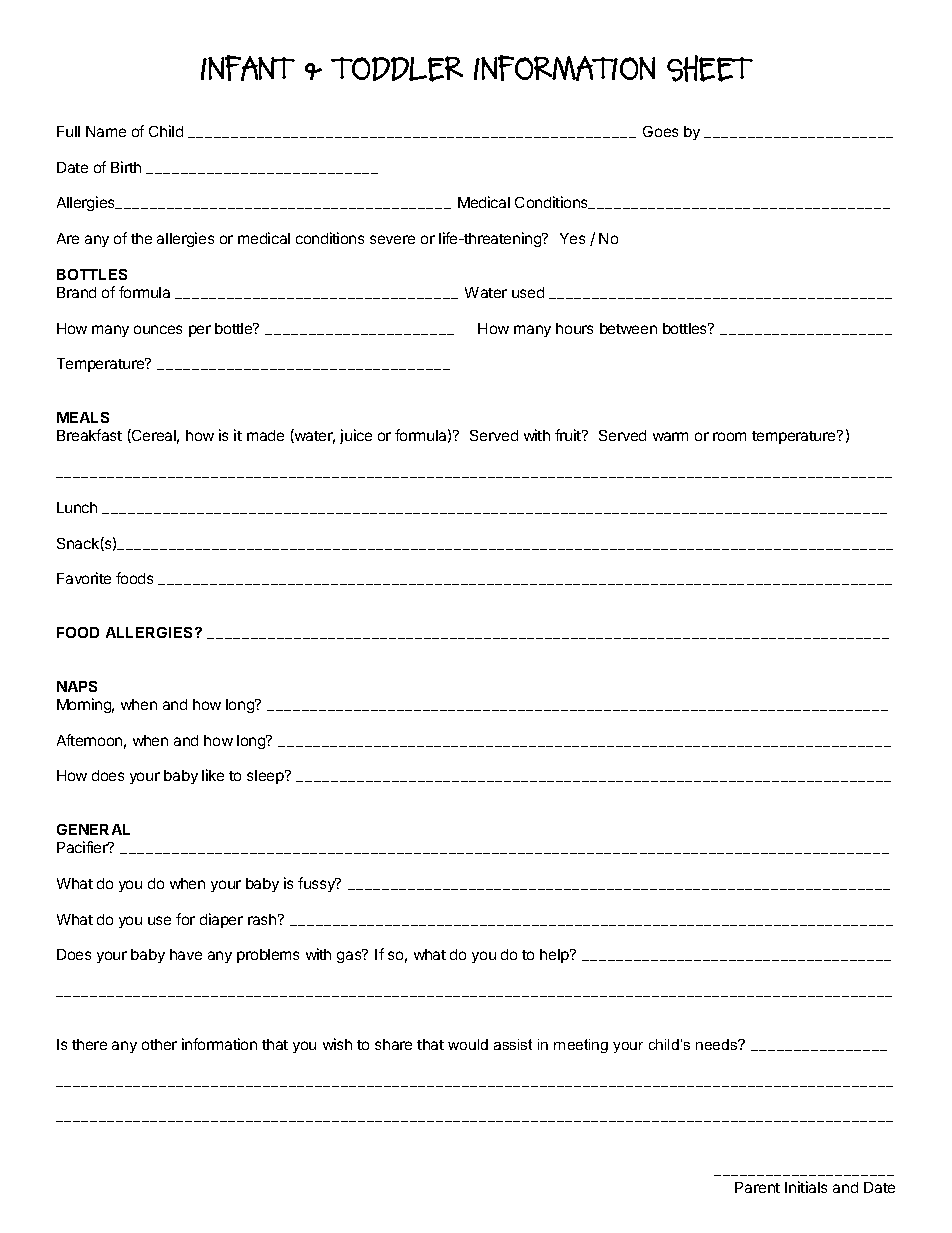 This screenshot has width=952, height=1233. I want to click on Favorite, so click(84, 578).
